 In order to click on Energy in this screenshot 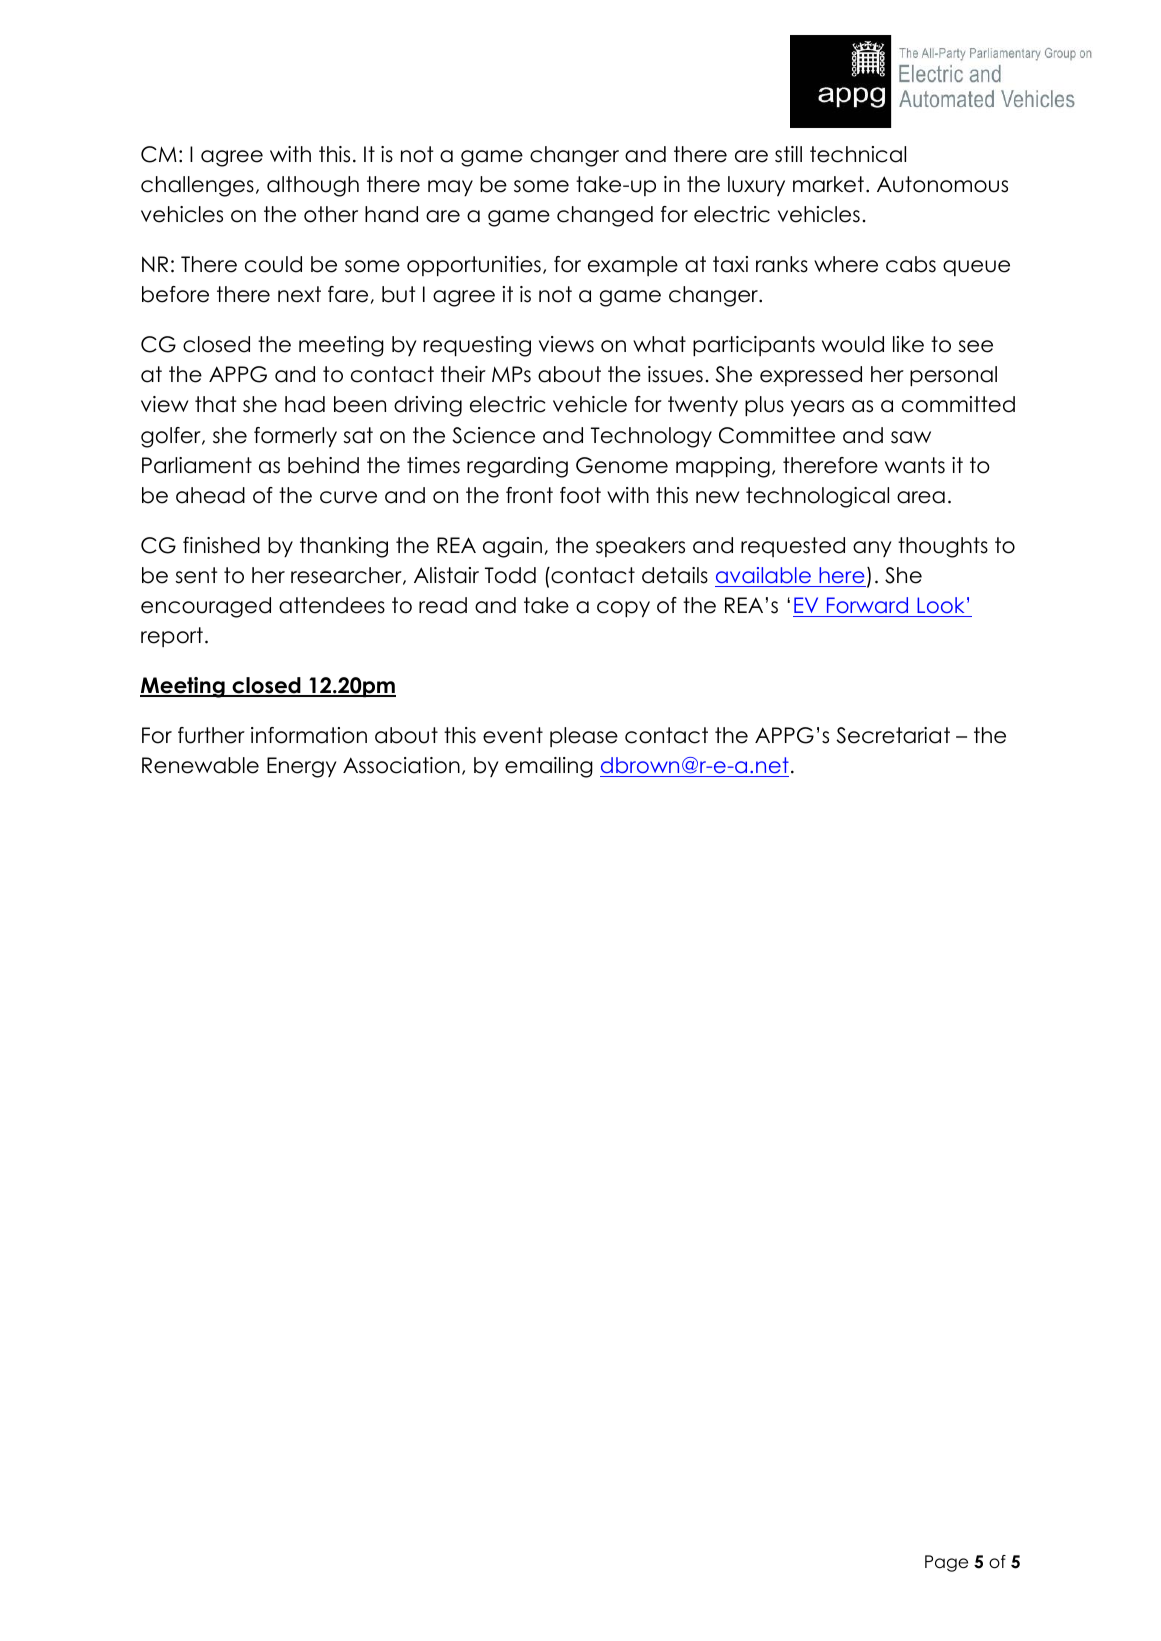, I will do `click(301, 767)`.
